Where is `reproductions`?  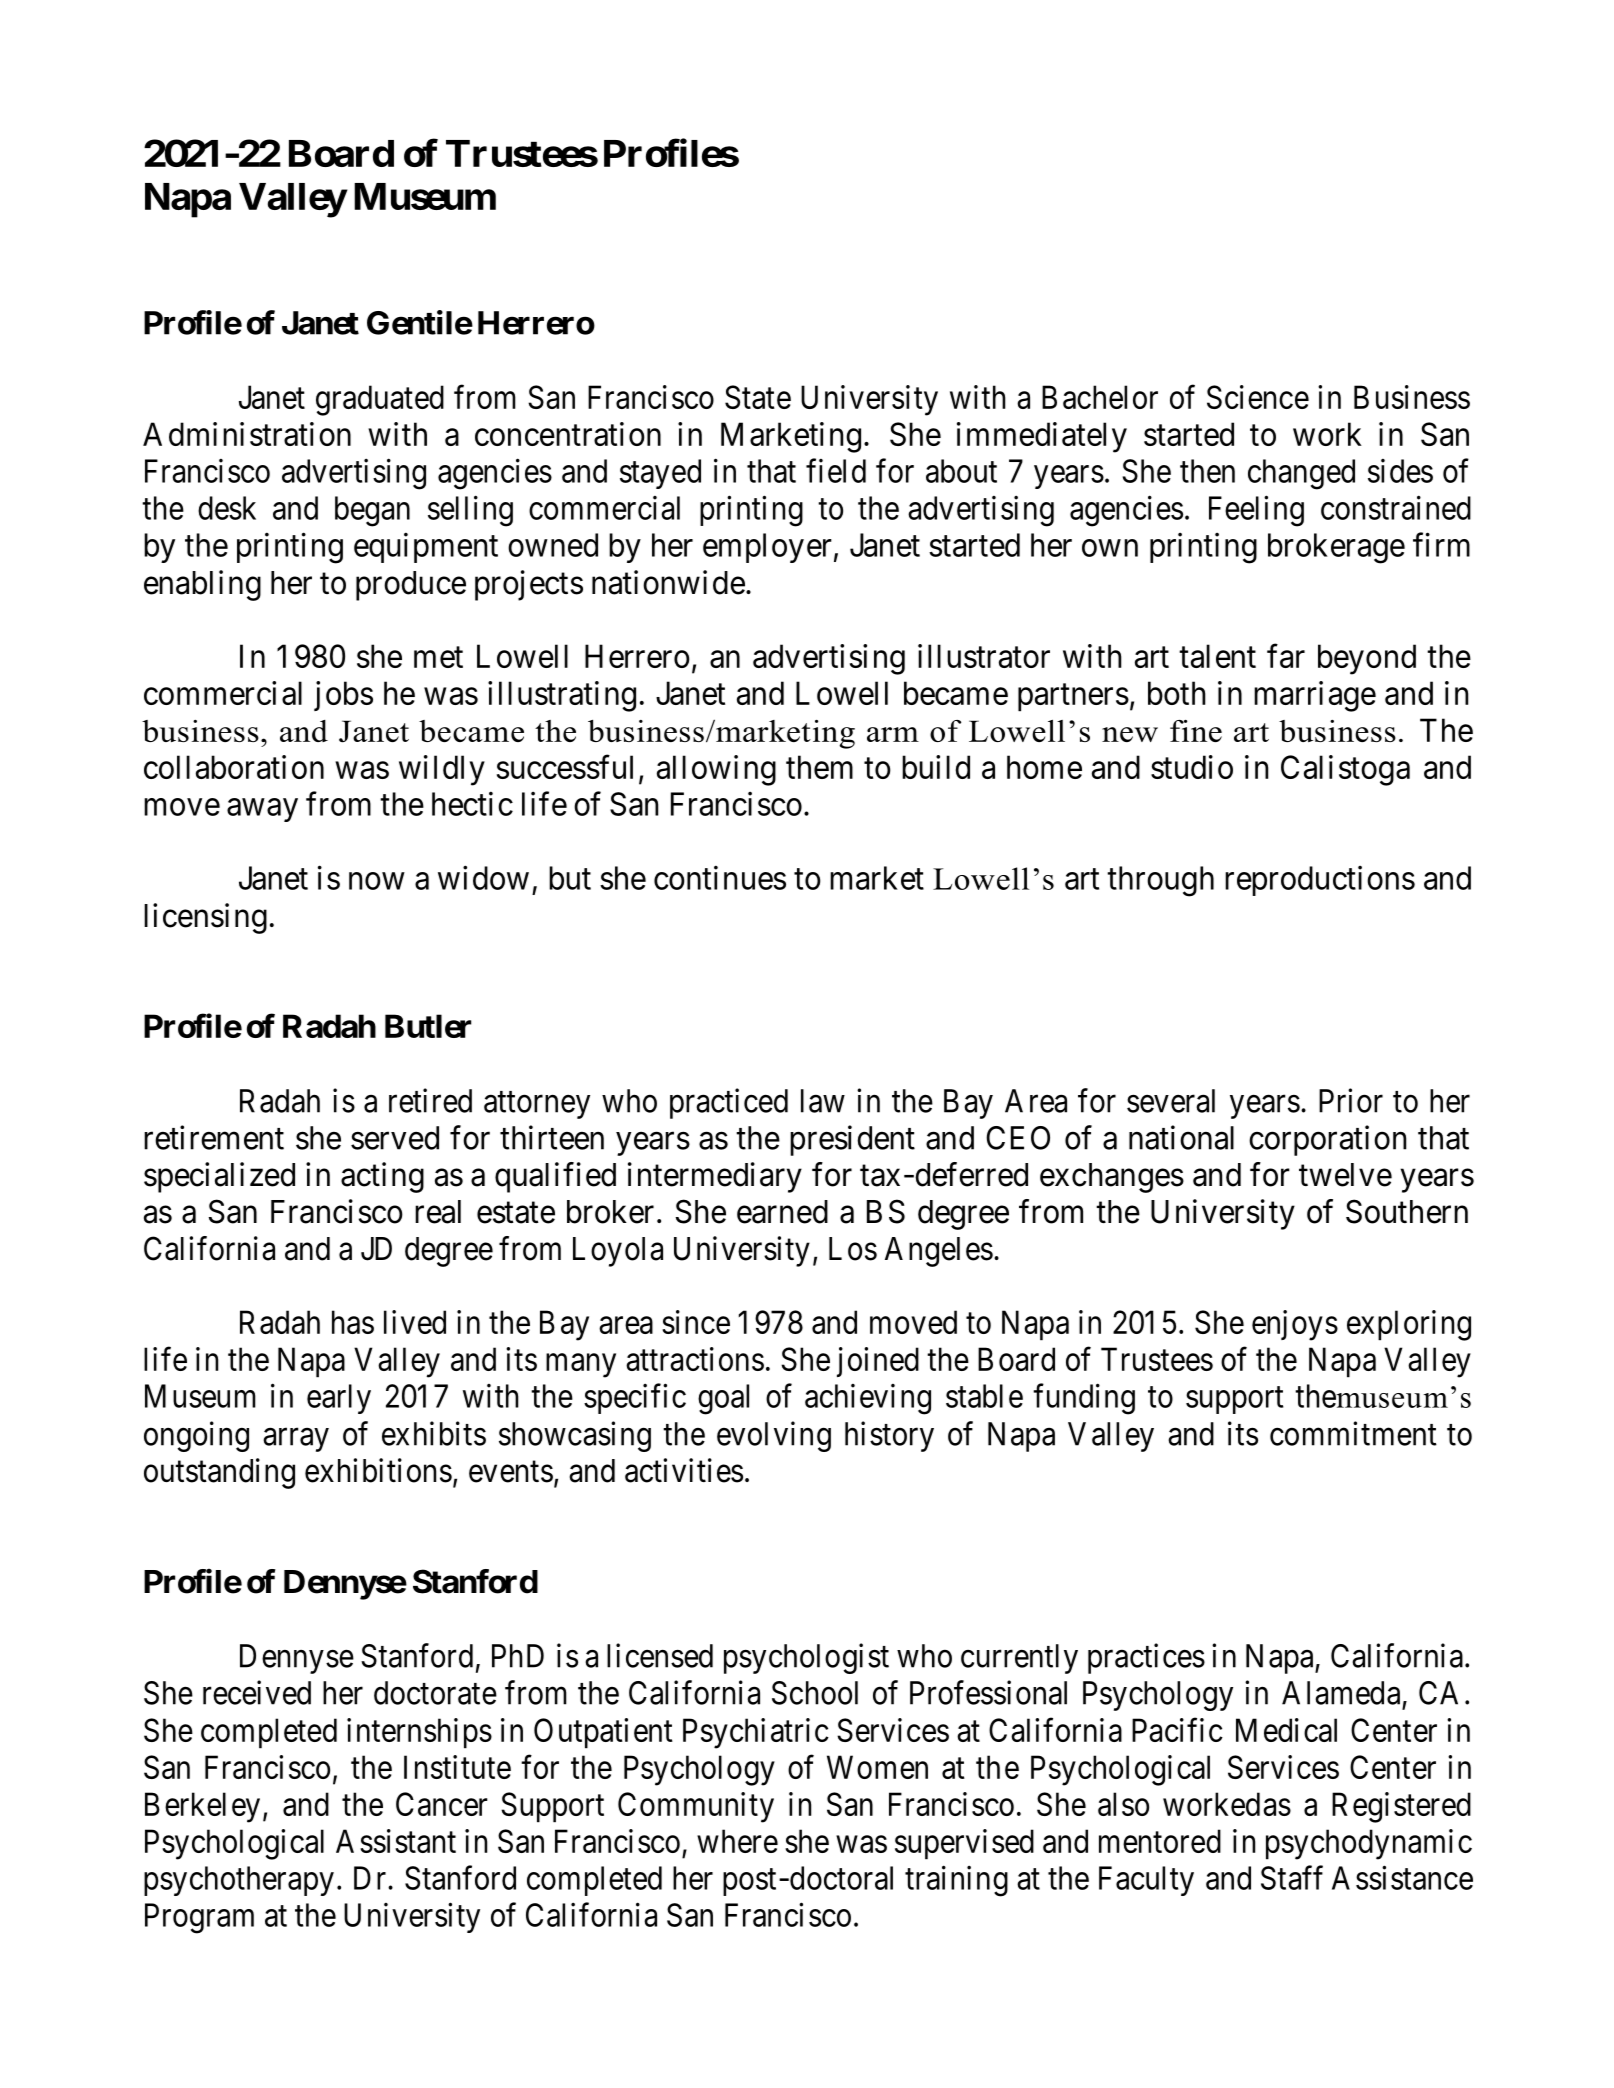
reproductions is located at coordinates (1320, 881).
